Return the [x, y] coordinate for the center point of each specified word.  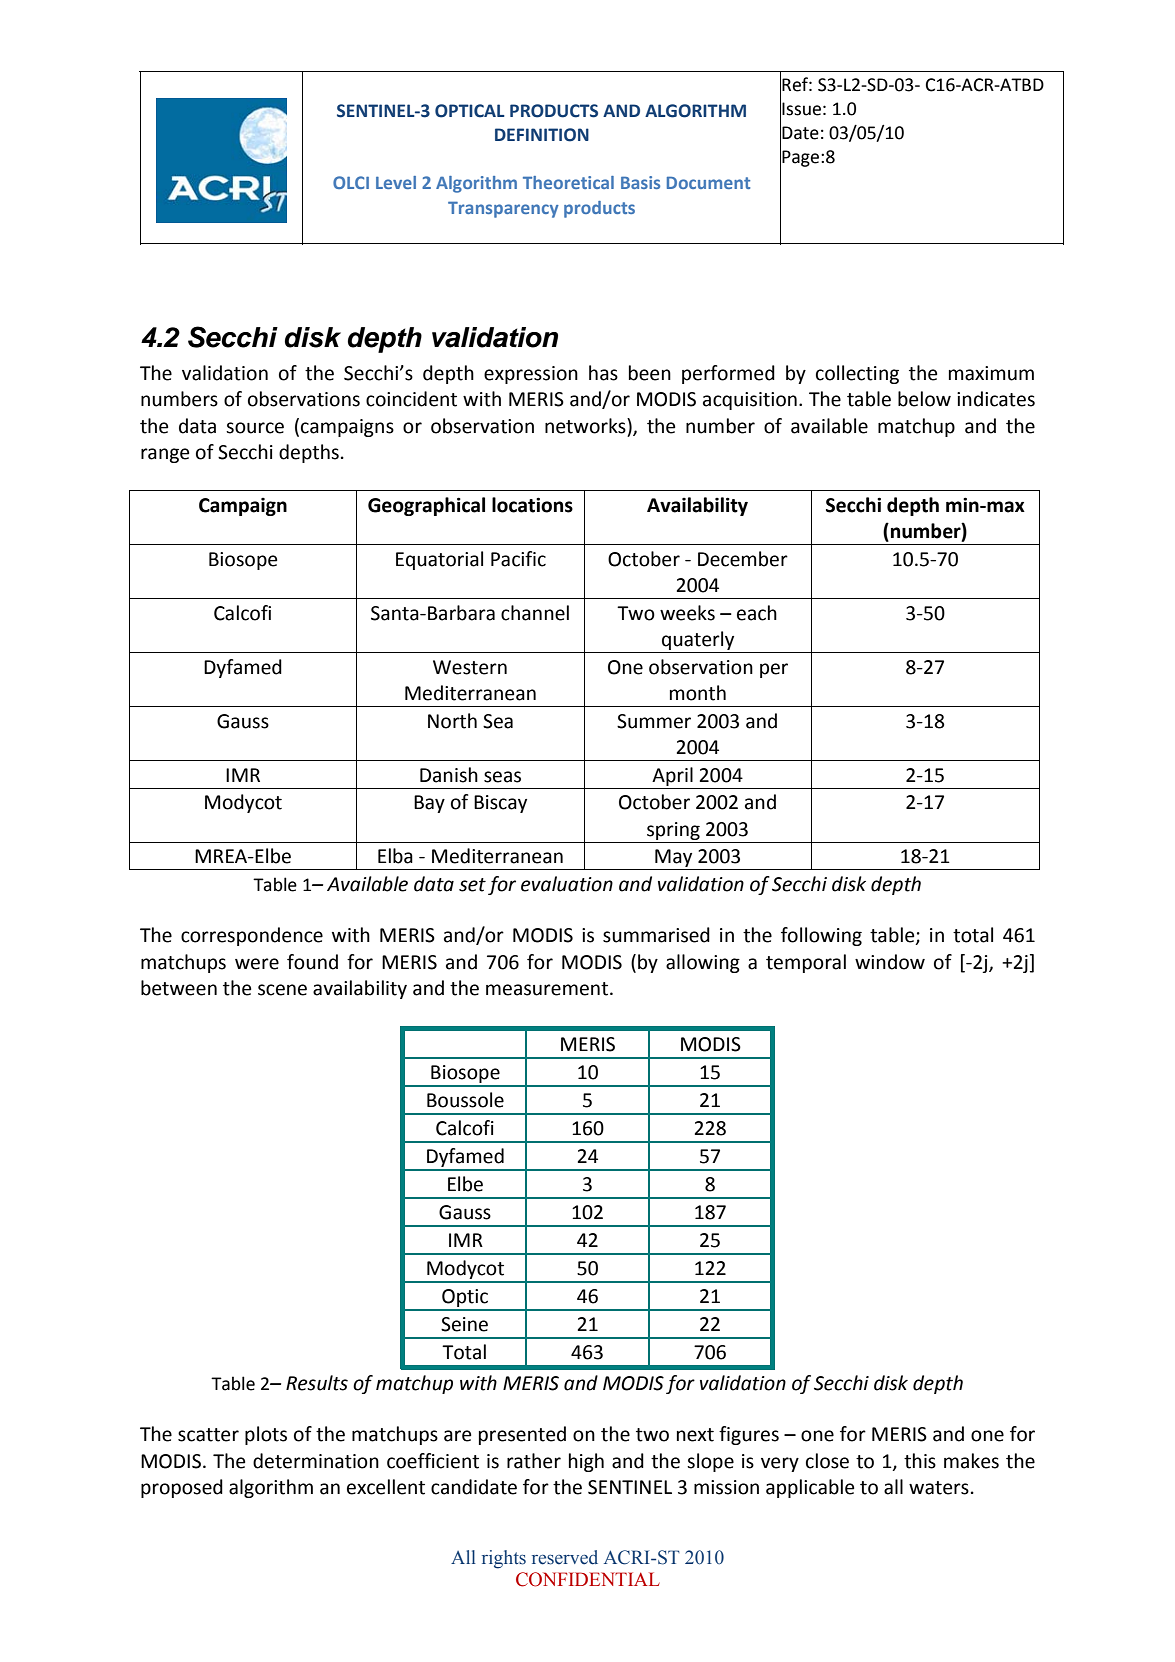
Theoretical [568, 182]
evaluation [567, 884]
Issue [801, 109]
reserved [565, 1557]
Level [396, 182]
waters [939, 1488]
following [821, 936]
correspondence [252, 936]
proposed [182, 1488]
